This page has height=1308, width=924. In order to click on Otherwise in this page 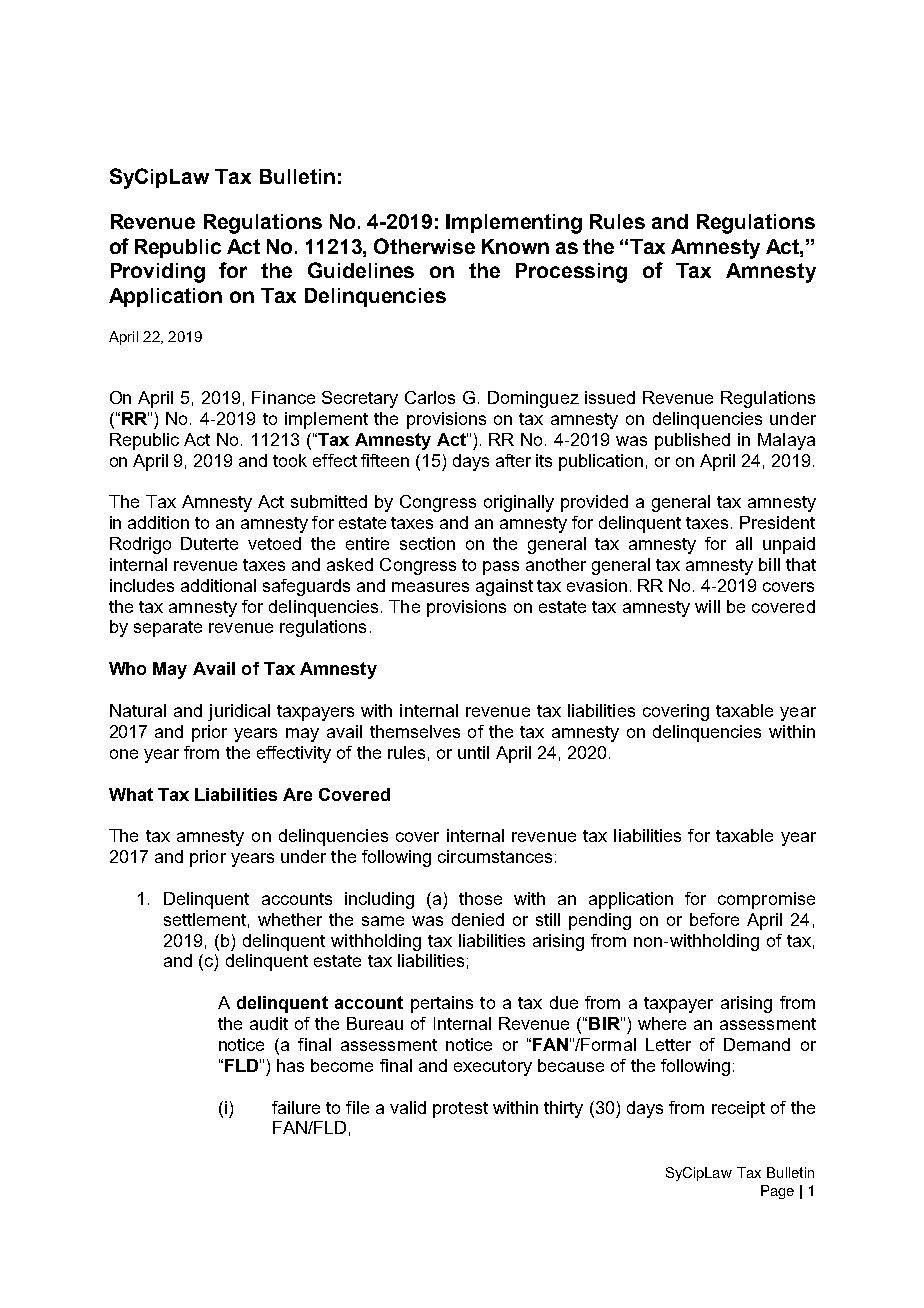, I will do `click(424, 246)`.
